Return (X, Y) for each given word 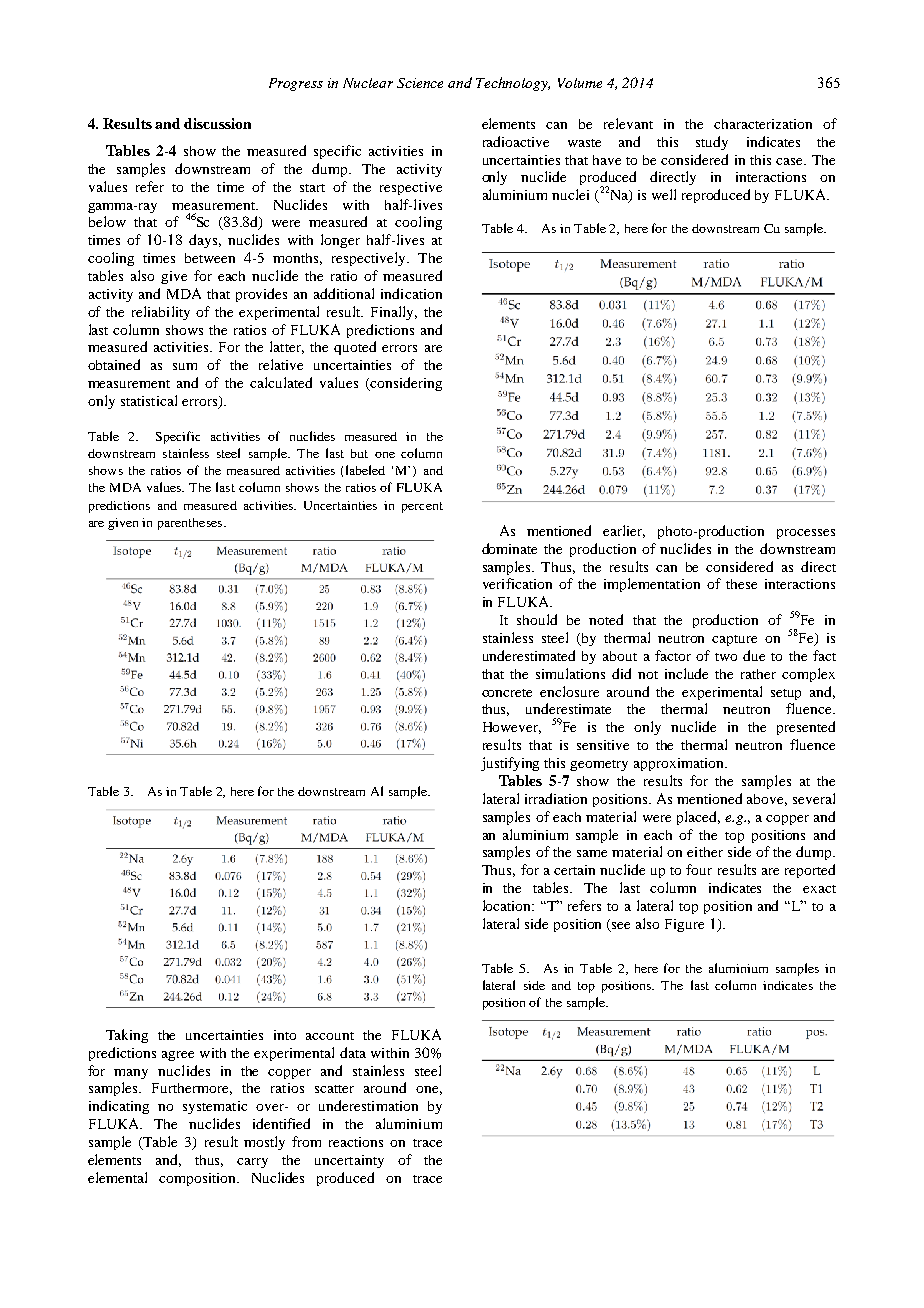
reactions (356, 1142)
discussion (217, 123)
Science (420, 83)
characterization (763, 124)
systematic (215, 1107)
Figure (684, 925)
